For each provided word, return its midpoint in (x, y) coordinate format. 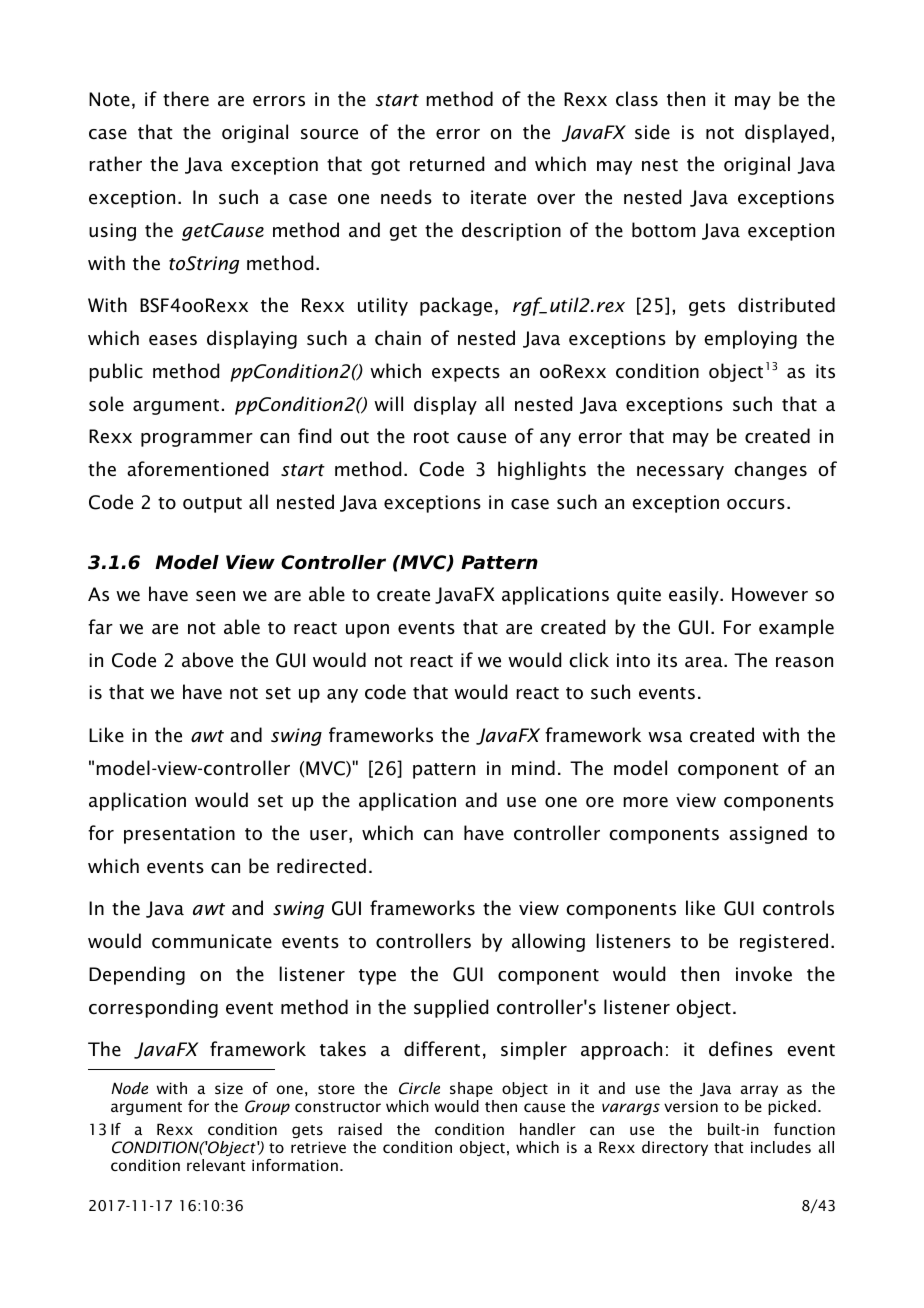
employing (750, 339)
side (652, 132)
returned (447, 164)
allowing (548, 942)
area (705, 662)
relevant (216, 1165)
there (186, 99)
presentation (179, 835)
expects (466, 374)
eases (173, 340)
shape (471, 1089)
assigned (768, 834)
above (207, 660)
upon (367, 631)
